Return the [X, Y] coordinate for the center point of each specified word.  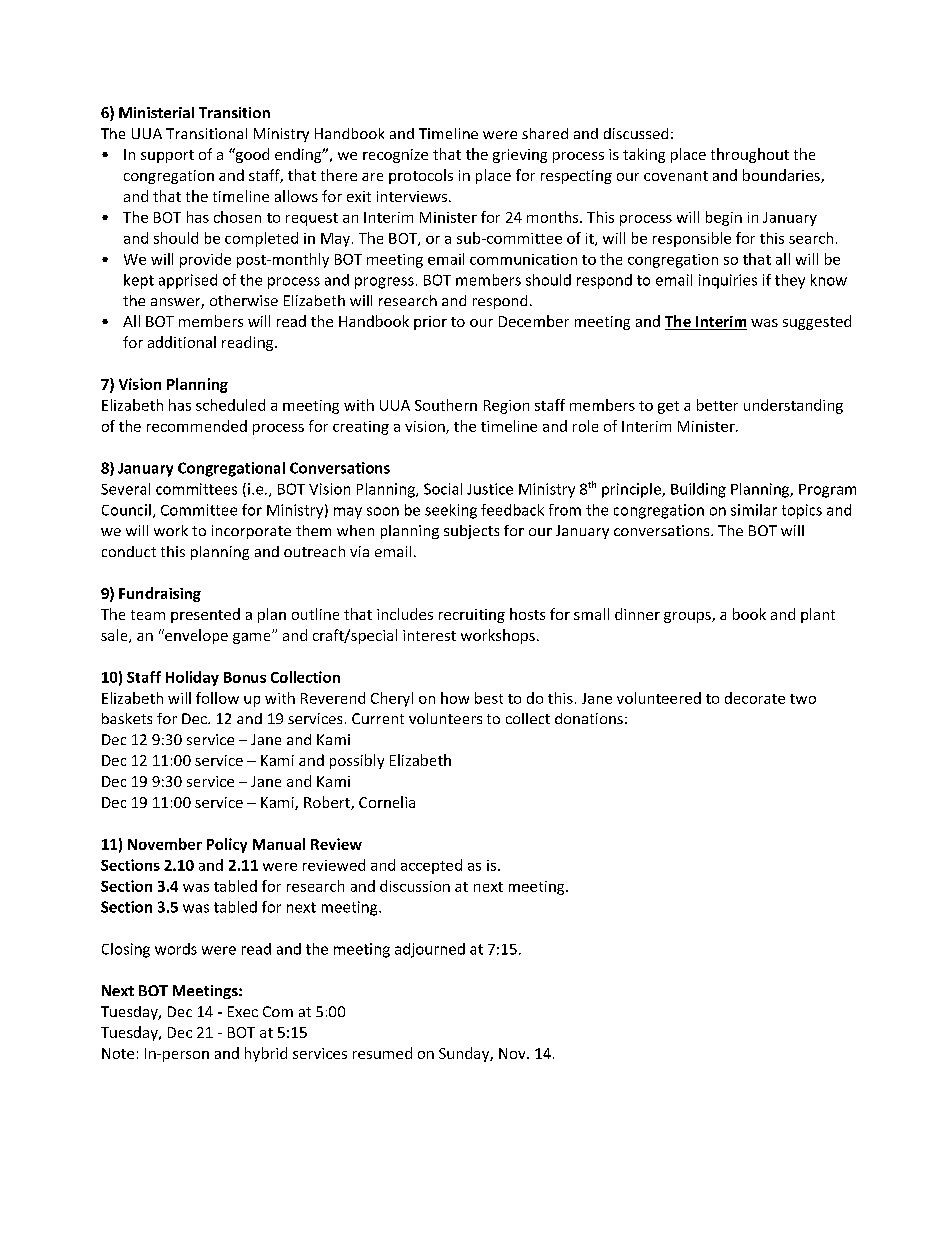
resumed [382, 1053]
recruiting [472, 616]
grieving [520, 156]
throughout [750, 155]
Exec [243, 1011]
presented [205, 615]
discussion [415, 886]
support [167, 156]
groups [688, 617]
